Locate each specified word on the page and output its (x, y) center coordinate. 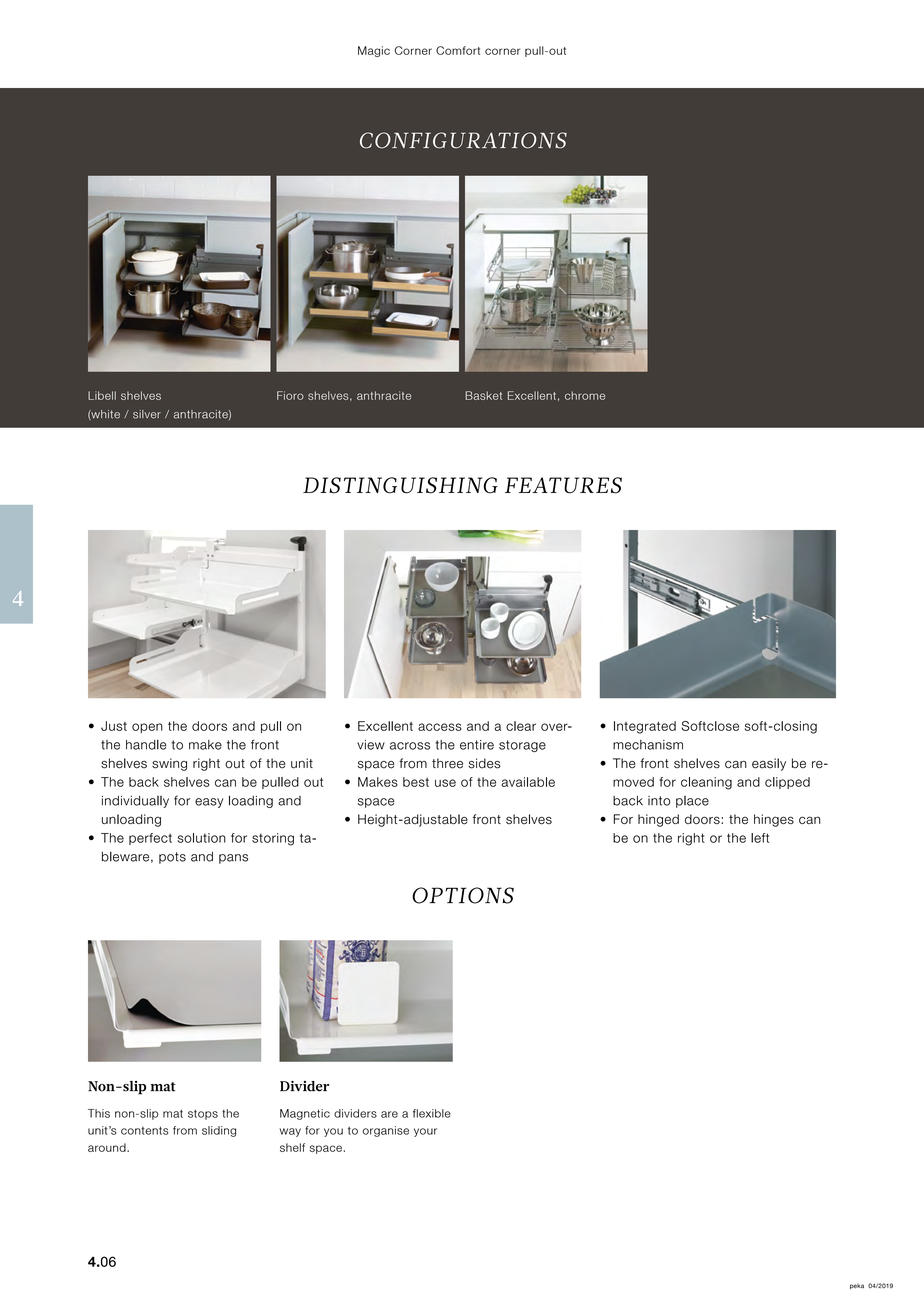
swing (169, 764)
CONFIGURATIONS (463, 140)
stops (203, 1114)
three (447, 763)
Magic (374, 51)
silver (147, 414)
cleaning (706, 783)
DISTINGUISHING (400, 485)
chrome (585, 395)
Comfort (458, 50)
